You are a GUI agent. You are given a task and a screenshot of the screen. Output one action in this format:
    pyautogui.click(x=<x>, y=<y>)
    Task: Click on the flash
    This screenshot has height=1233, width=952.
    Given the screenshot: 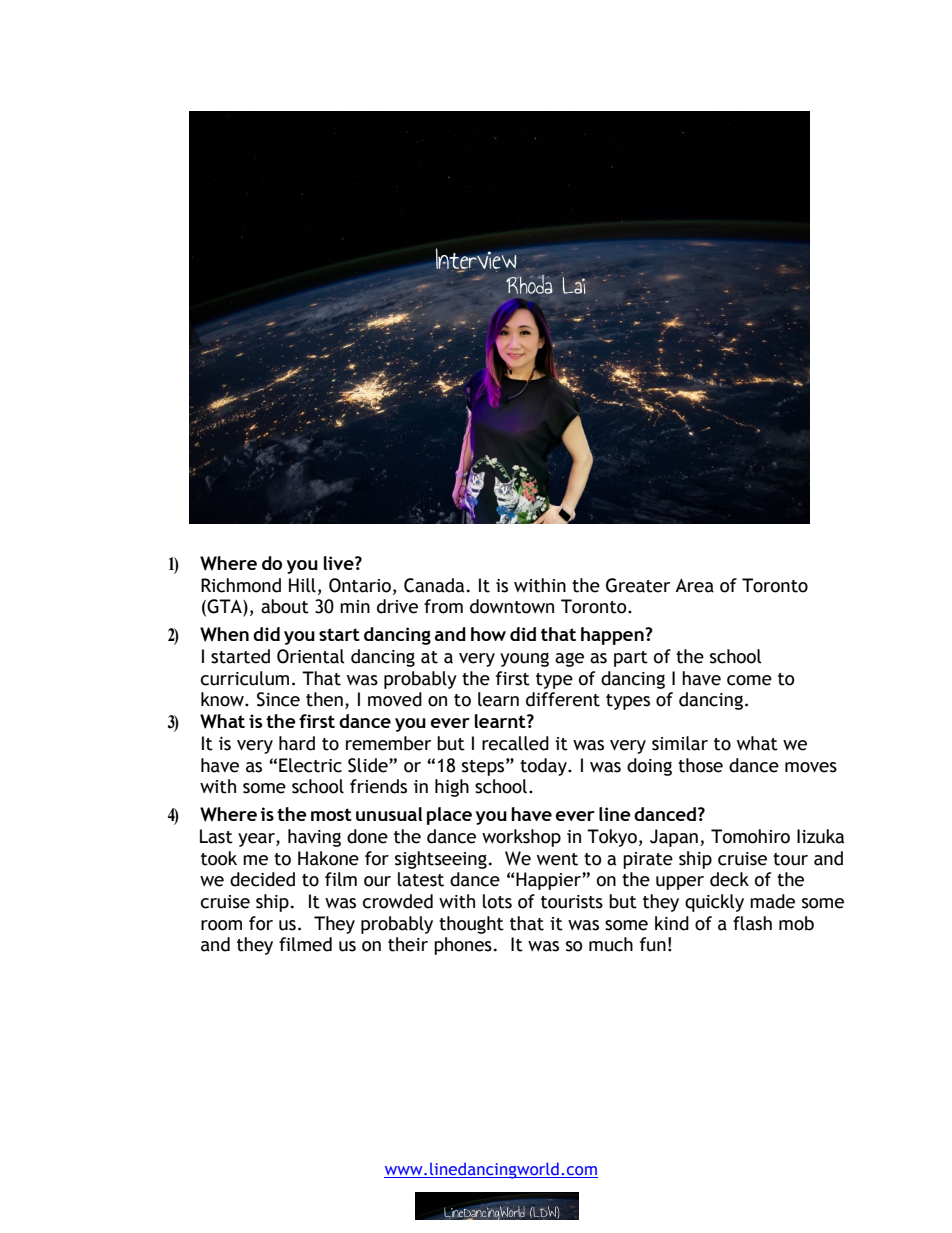 What is the action you would take?
    pyautogui.click(x=752, y=923)
